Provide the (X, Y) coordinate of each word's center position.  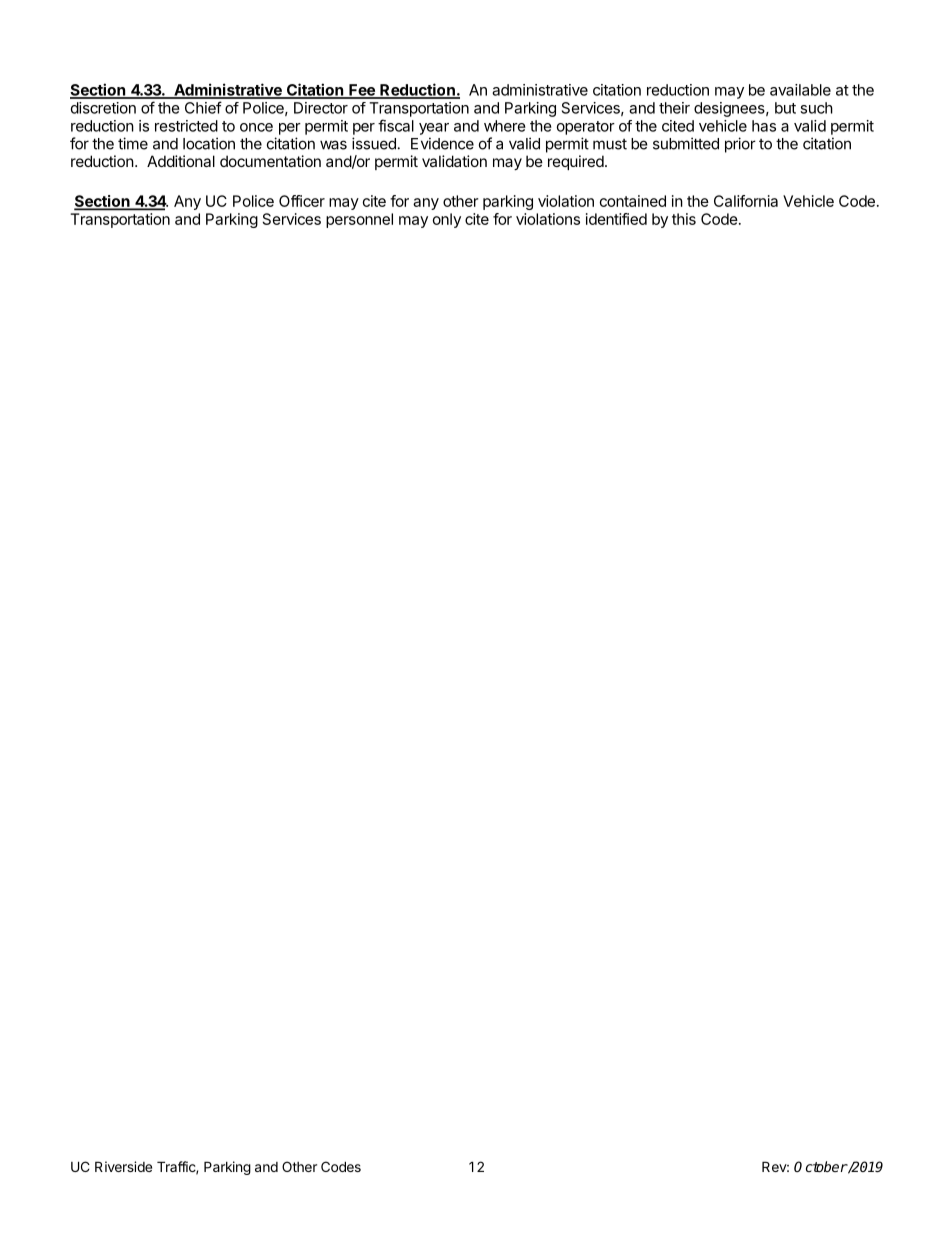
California (746, 201)
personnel (359, 220)
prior (740, 145)
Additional (181, 161)
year (434, 129)
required (576, 162)
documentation (270, 161)
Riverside (123, 1166)
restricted (186, 126)
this (684, 219)
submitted (686, 143)
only (447, 220)
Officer (302, 201)
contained (633, 201)
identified (616, 219)
